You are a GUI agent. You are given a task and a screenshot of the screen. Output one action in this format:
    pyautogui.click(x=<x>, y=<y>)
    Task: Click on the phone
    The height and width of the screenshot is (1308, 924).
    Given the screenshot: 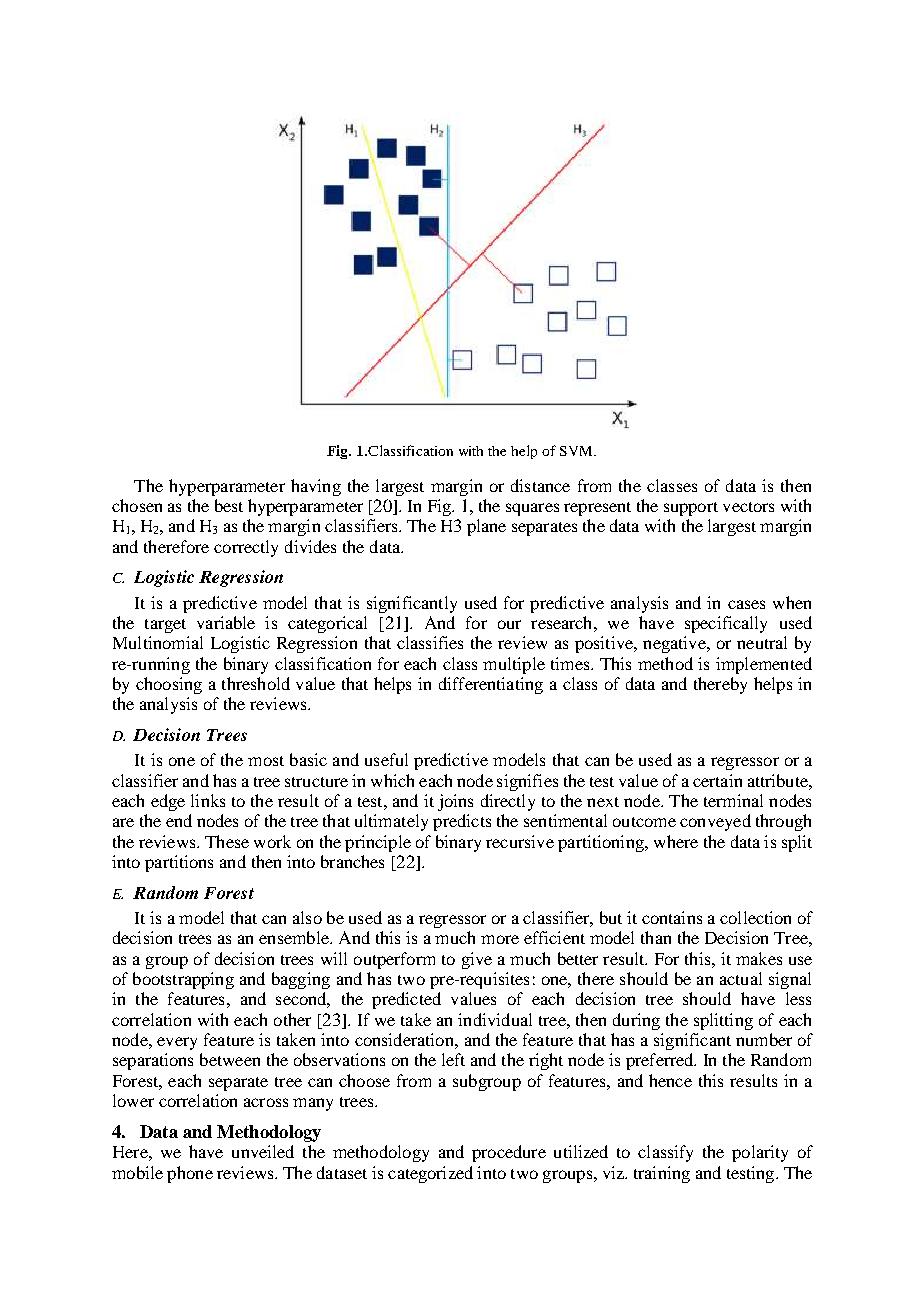 What is the action you would take?
    pyautogui.click(x=190, y=1174)
